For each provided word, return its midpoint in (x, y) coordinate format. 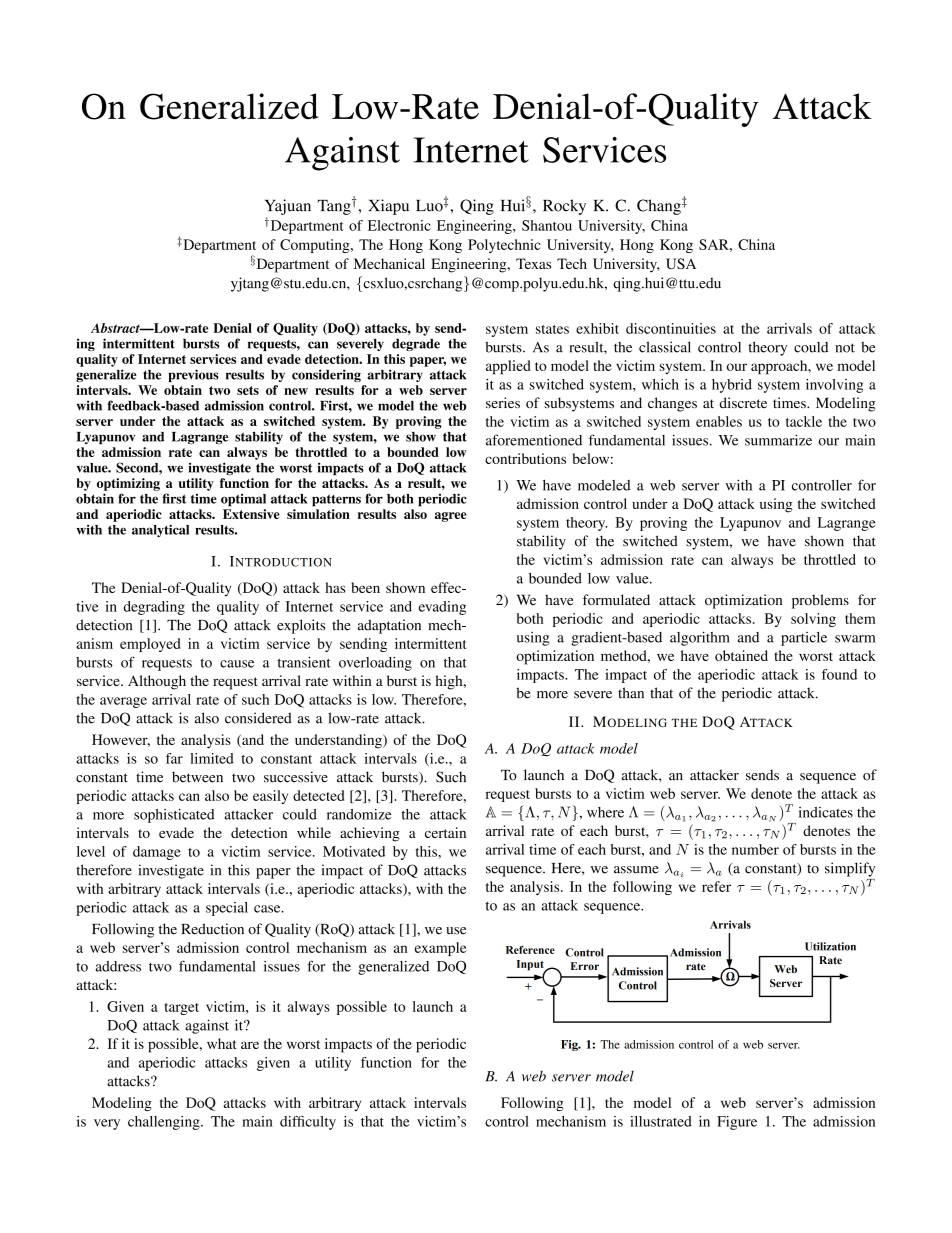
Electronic (399, 225)
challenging (165, 1123)
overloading (375, 664)
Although (157, 682)
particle (804, 639)
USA (681, 263)
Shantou (547, 225)
